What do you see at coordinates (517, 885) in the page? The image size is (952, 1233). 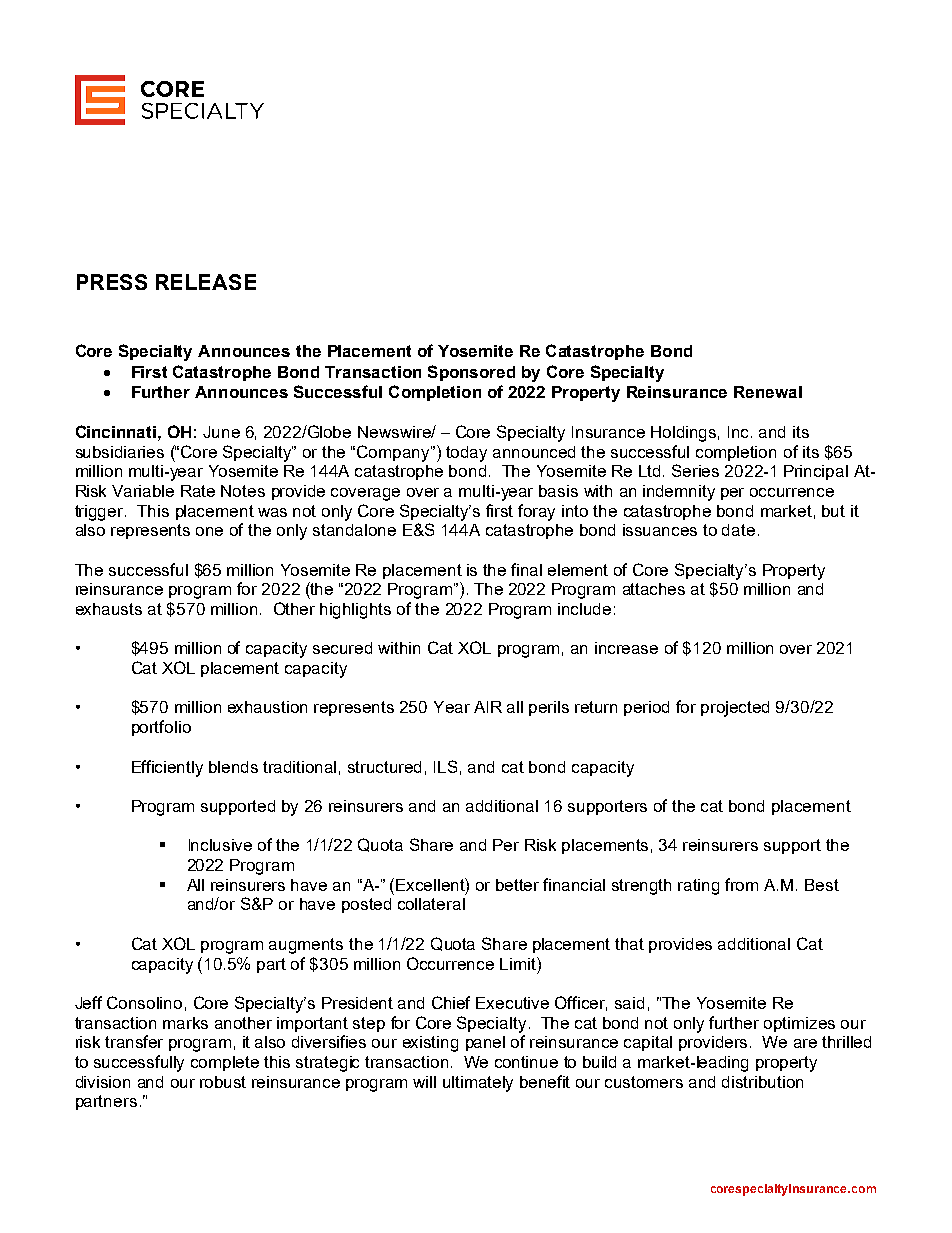 I see `better` at bounding box center [517, 885].
